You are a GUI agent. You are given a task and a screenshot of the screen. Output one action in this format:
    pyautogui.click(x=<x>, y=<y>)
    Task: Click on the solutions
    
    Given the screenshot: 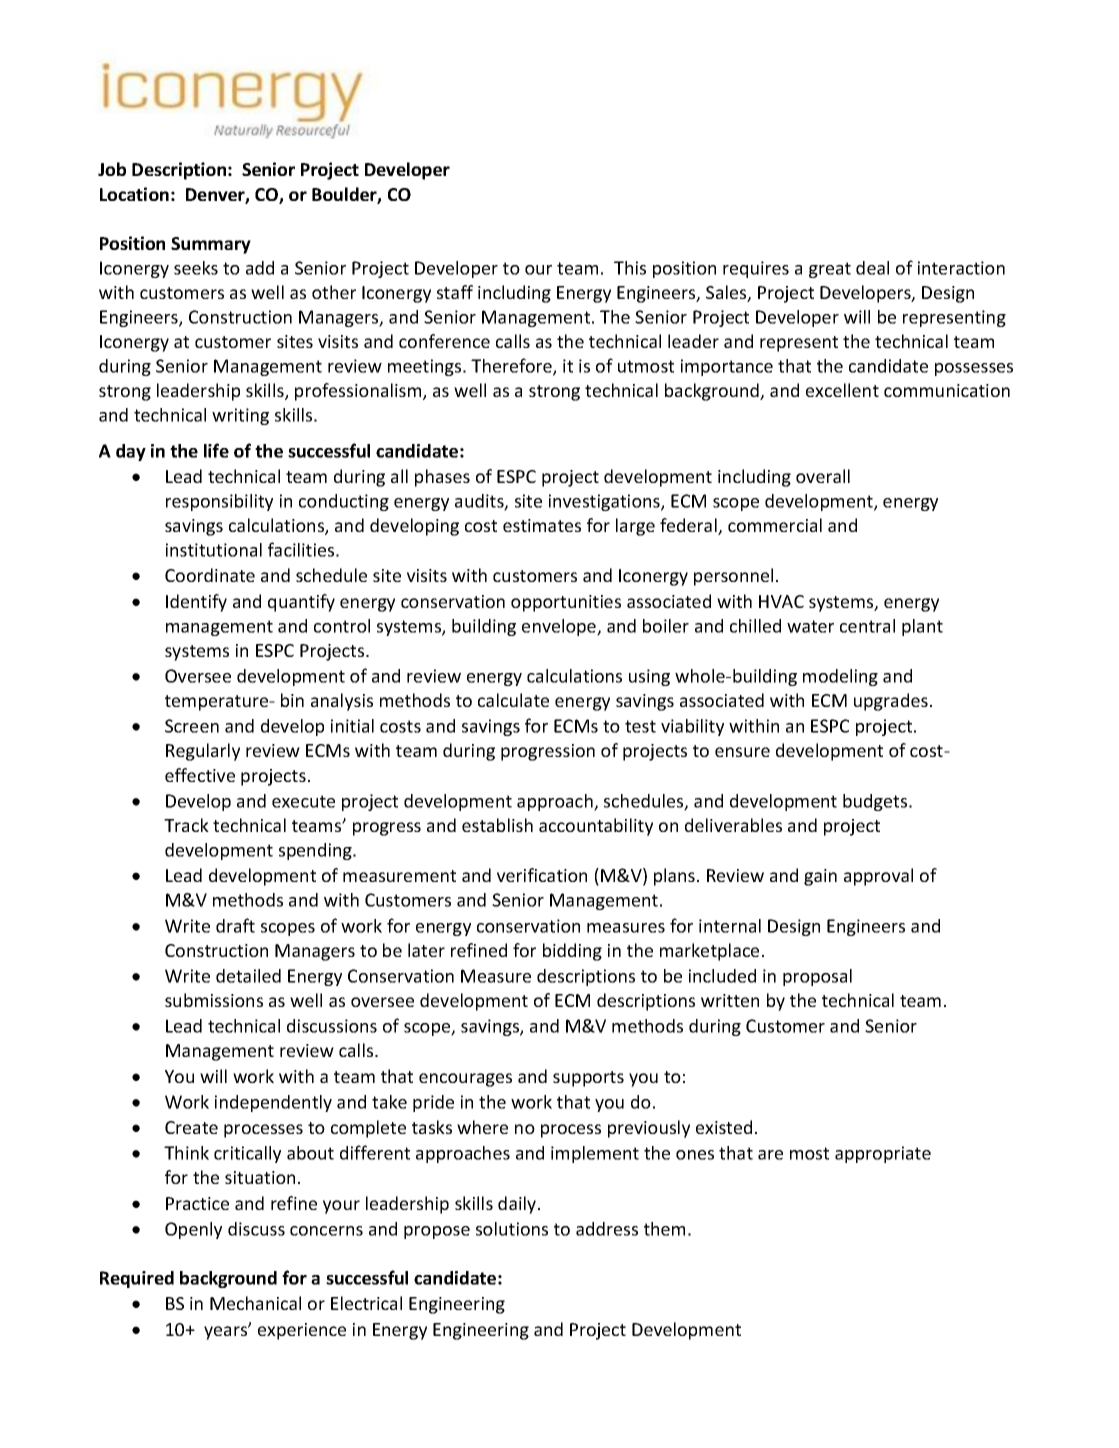 What is the action you would take?
    pyautogui.click(x=512, y=1229)
